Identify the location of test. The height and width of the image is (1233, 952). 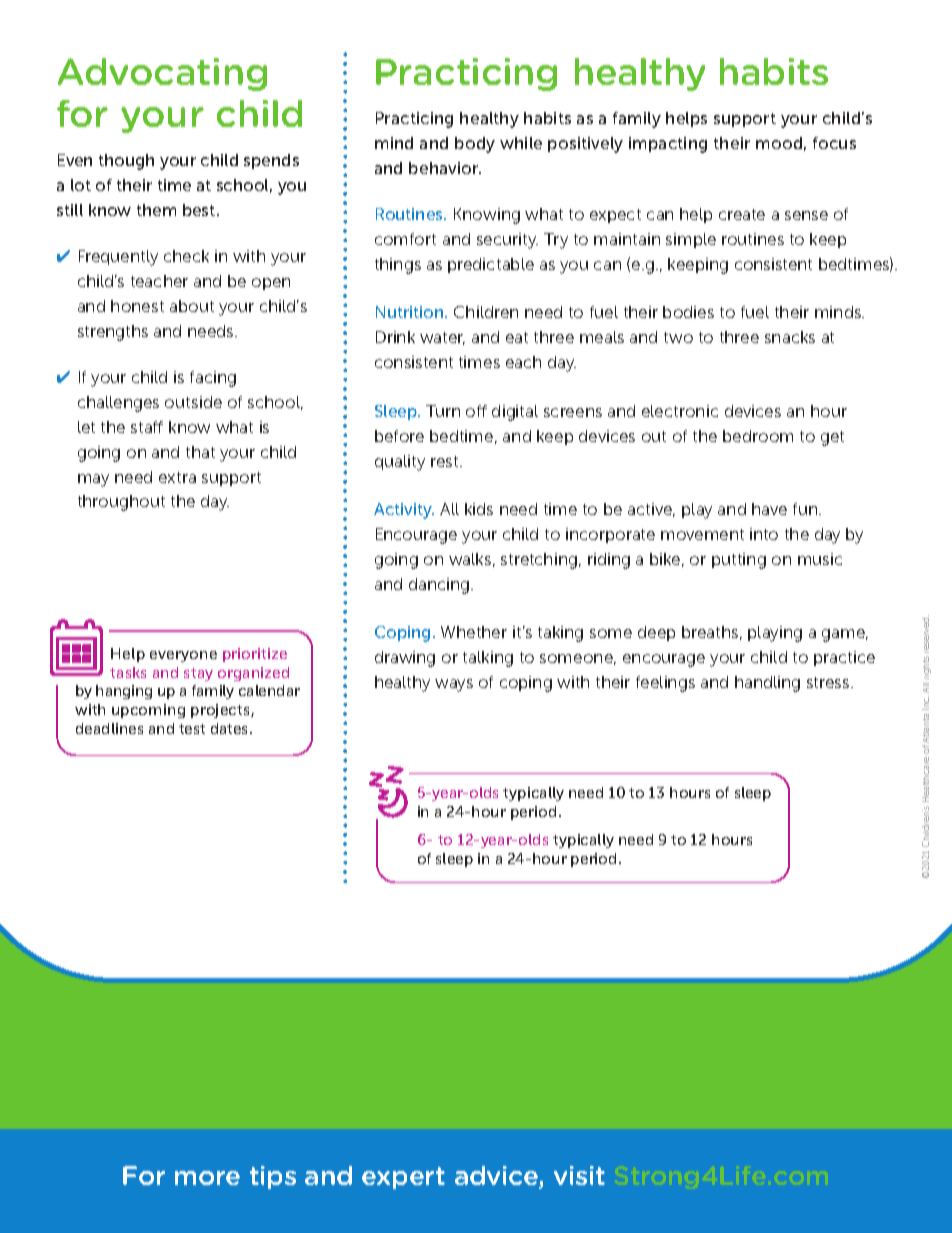
(192, 729).
